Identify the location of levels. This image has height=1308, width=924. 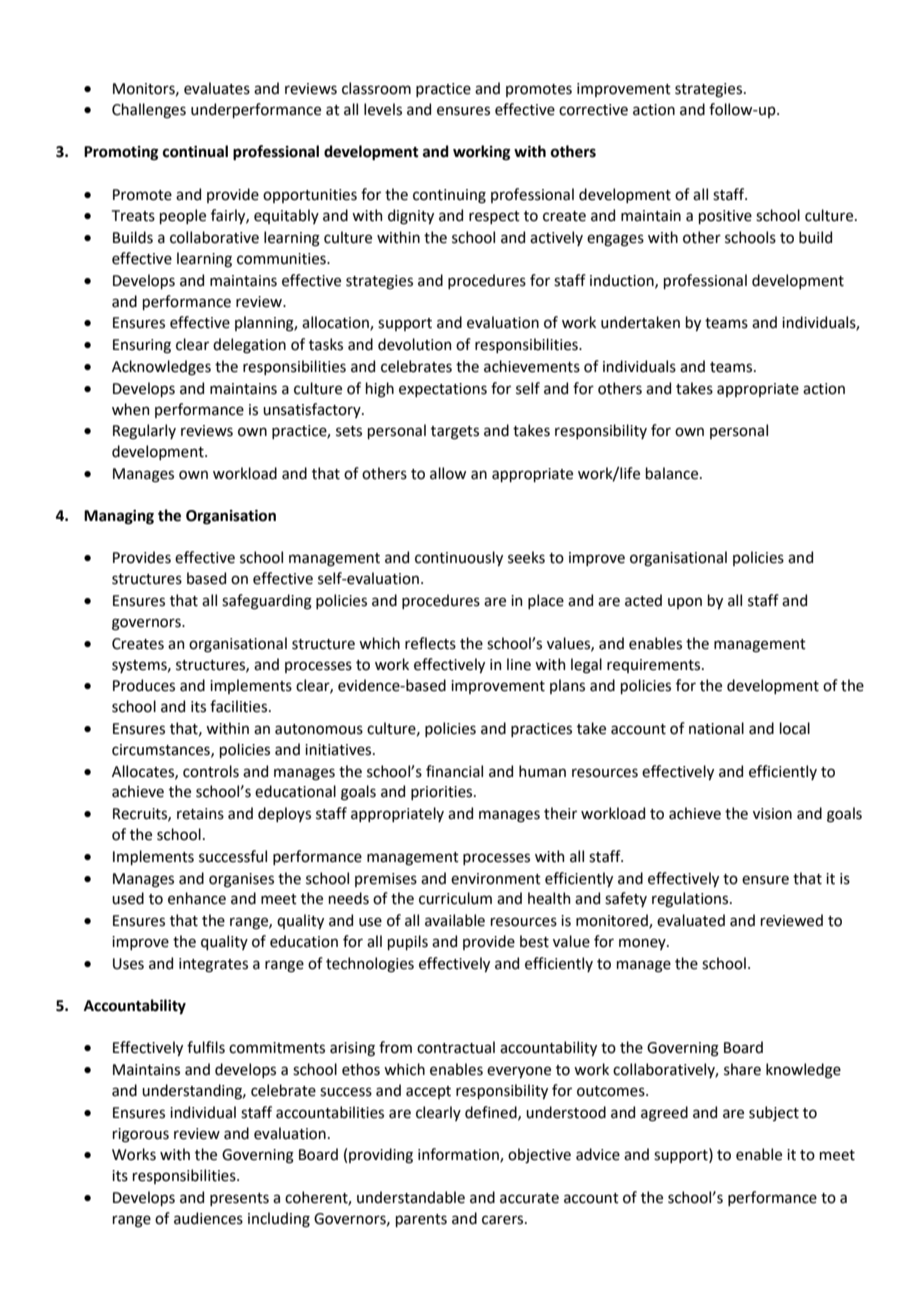
(383, 109).
